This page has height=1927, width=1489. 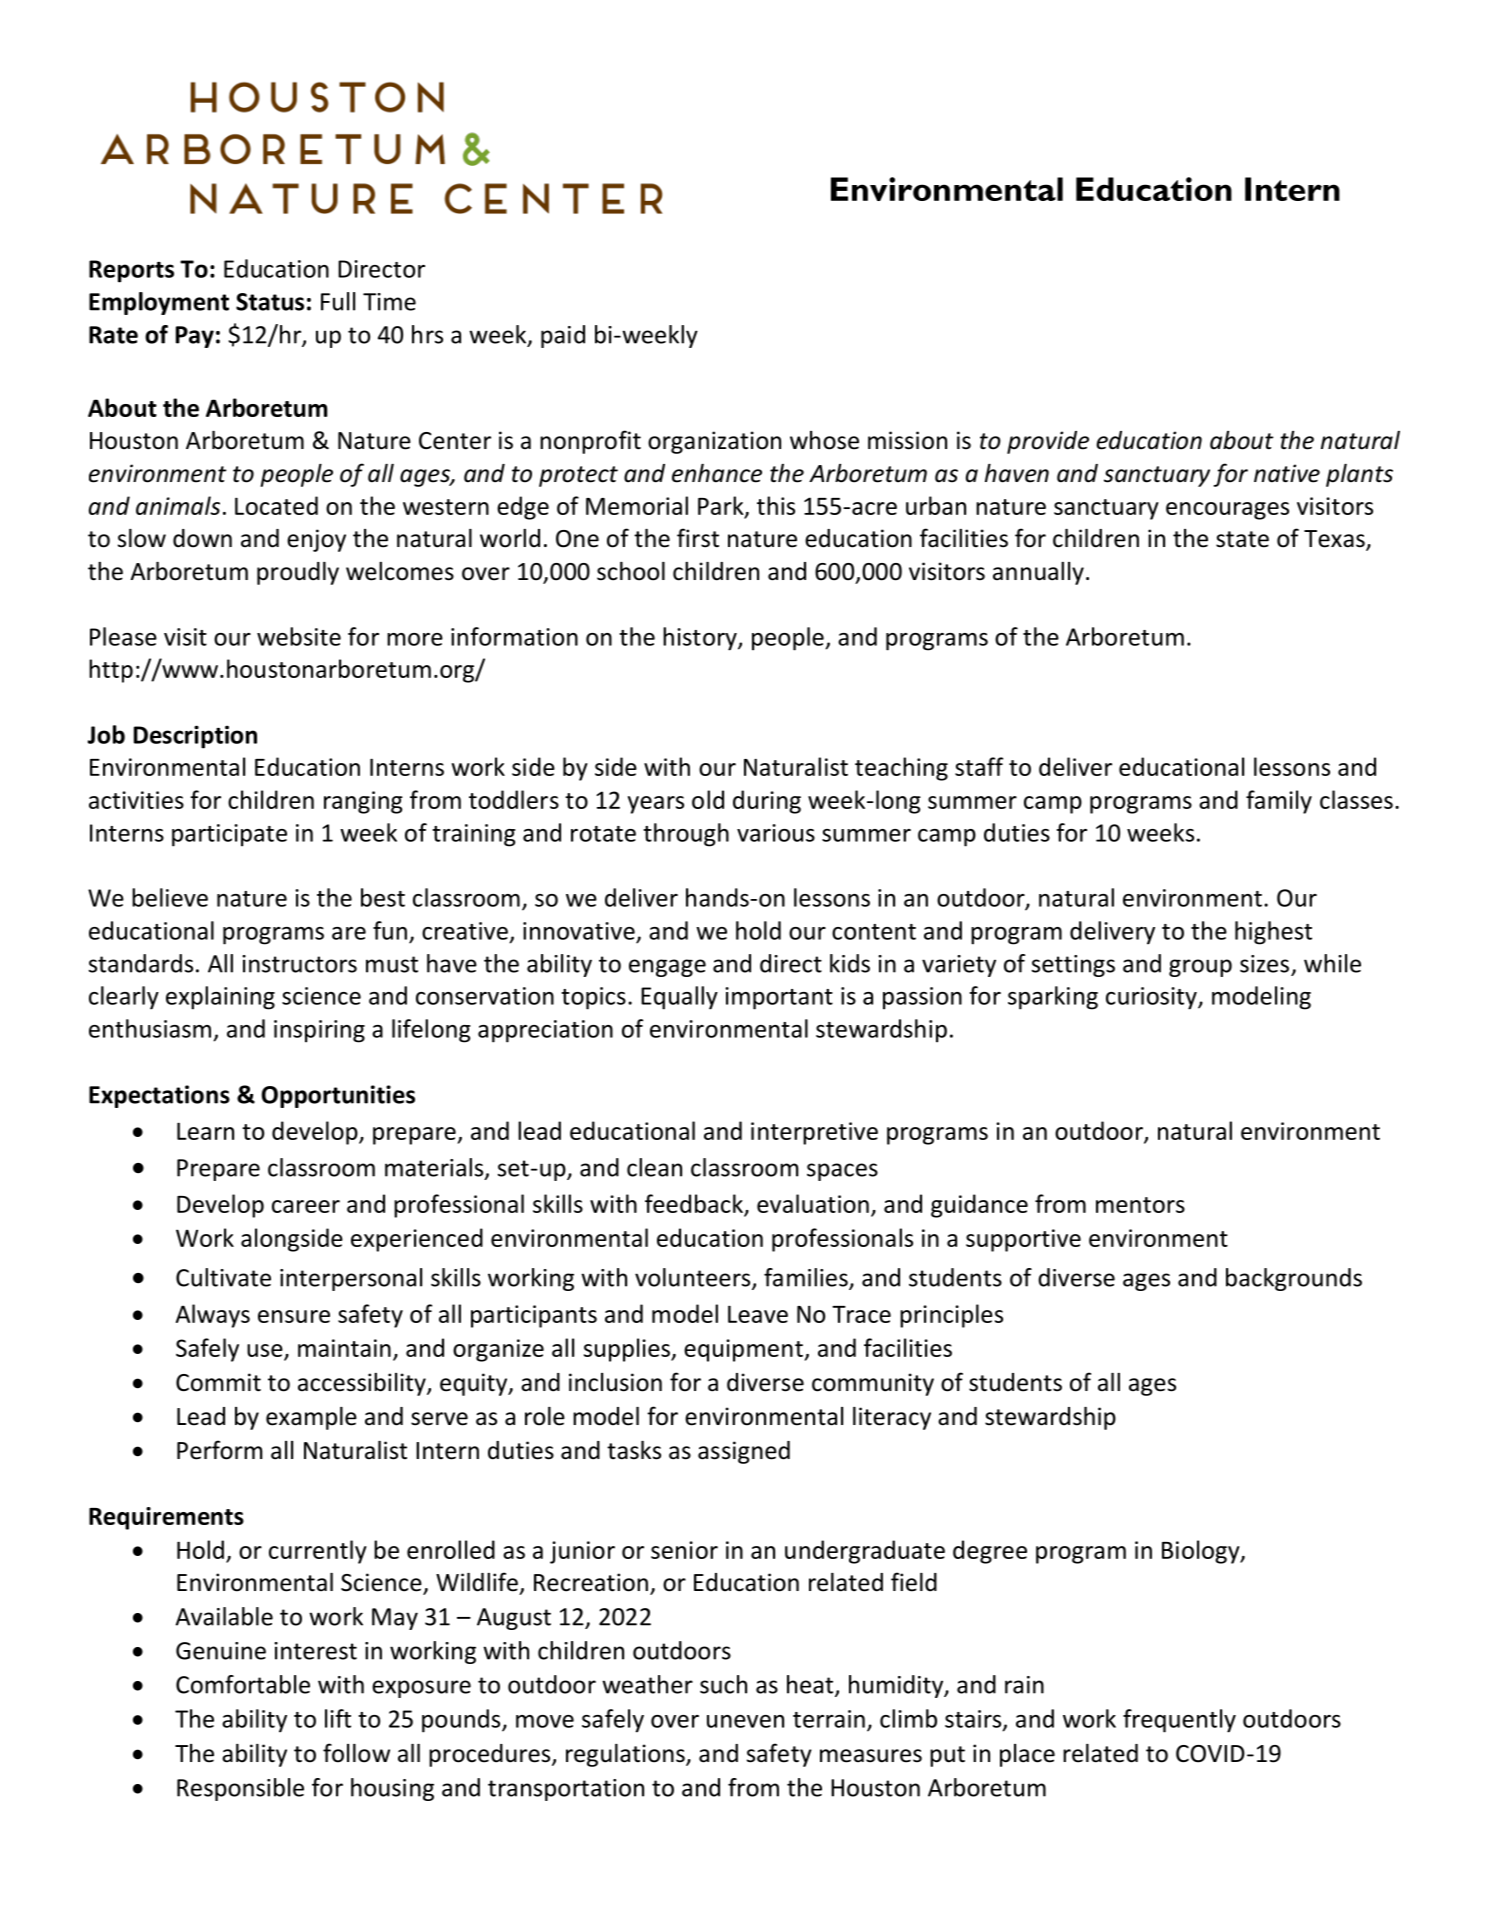 I want to click on frequently, so click(x=1179, y=1721).
